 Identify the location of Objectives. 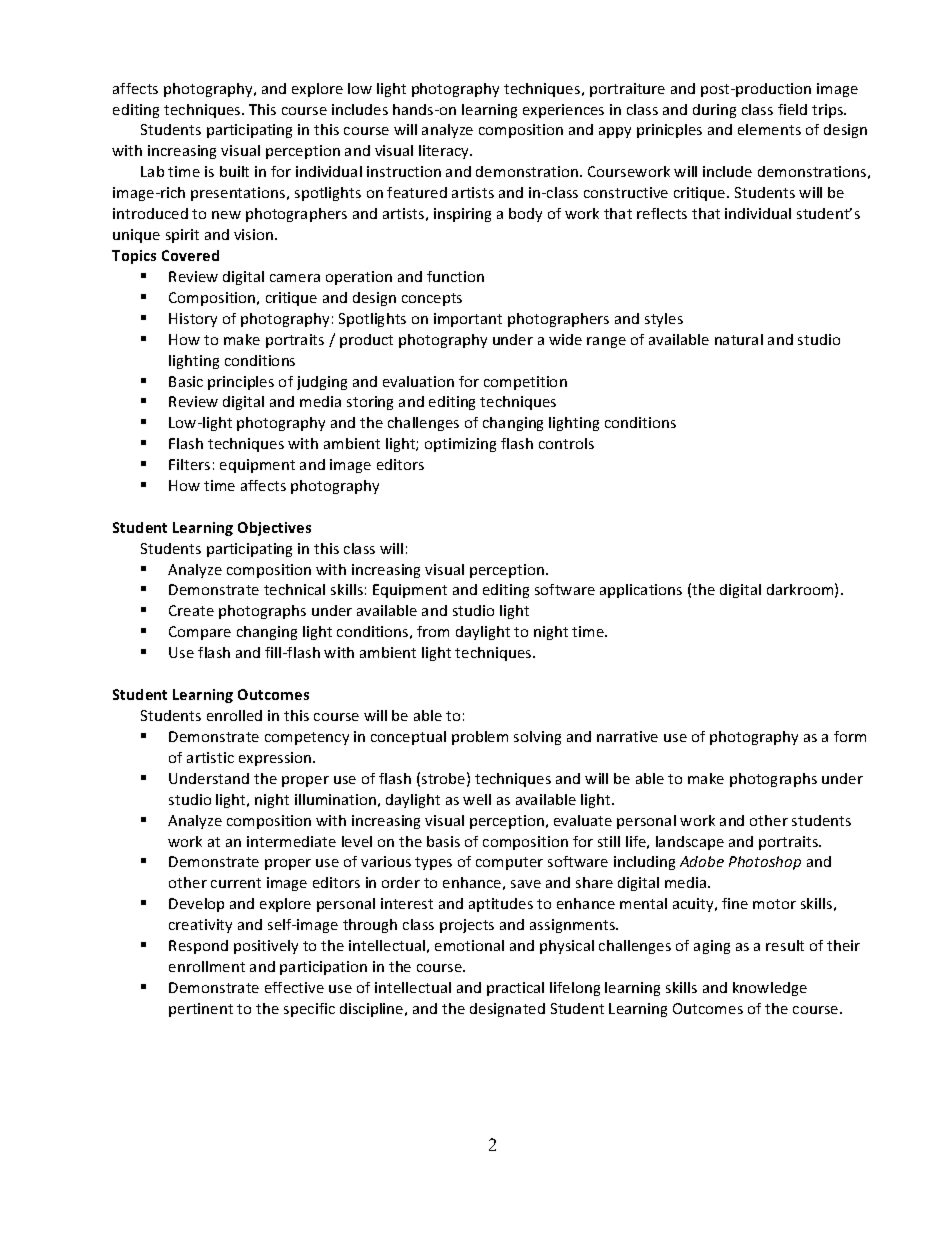
(274, 529).
